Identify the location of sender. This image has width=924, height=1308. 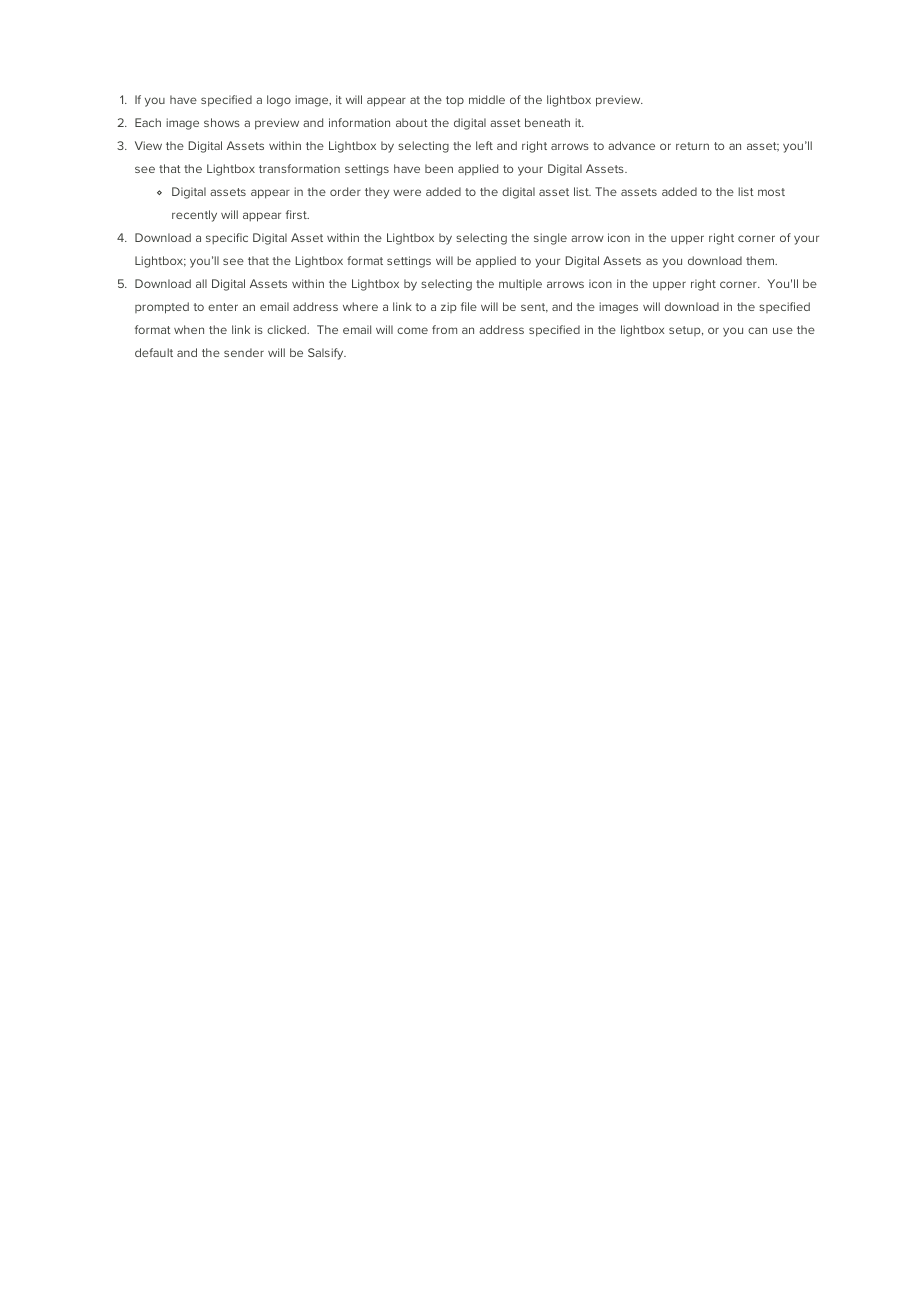
(244, 352).
